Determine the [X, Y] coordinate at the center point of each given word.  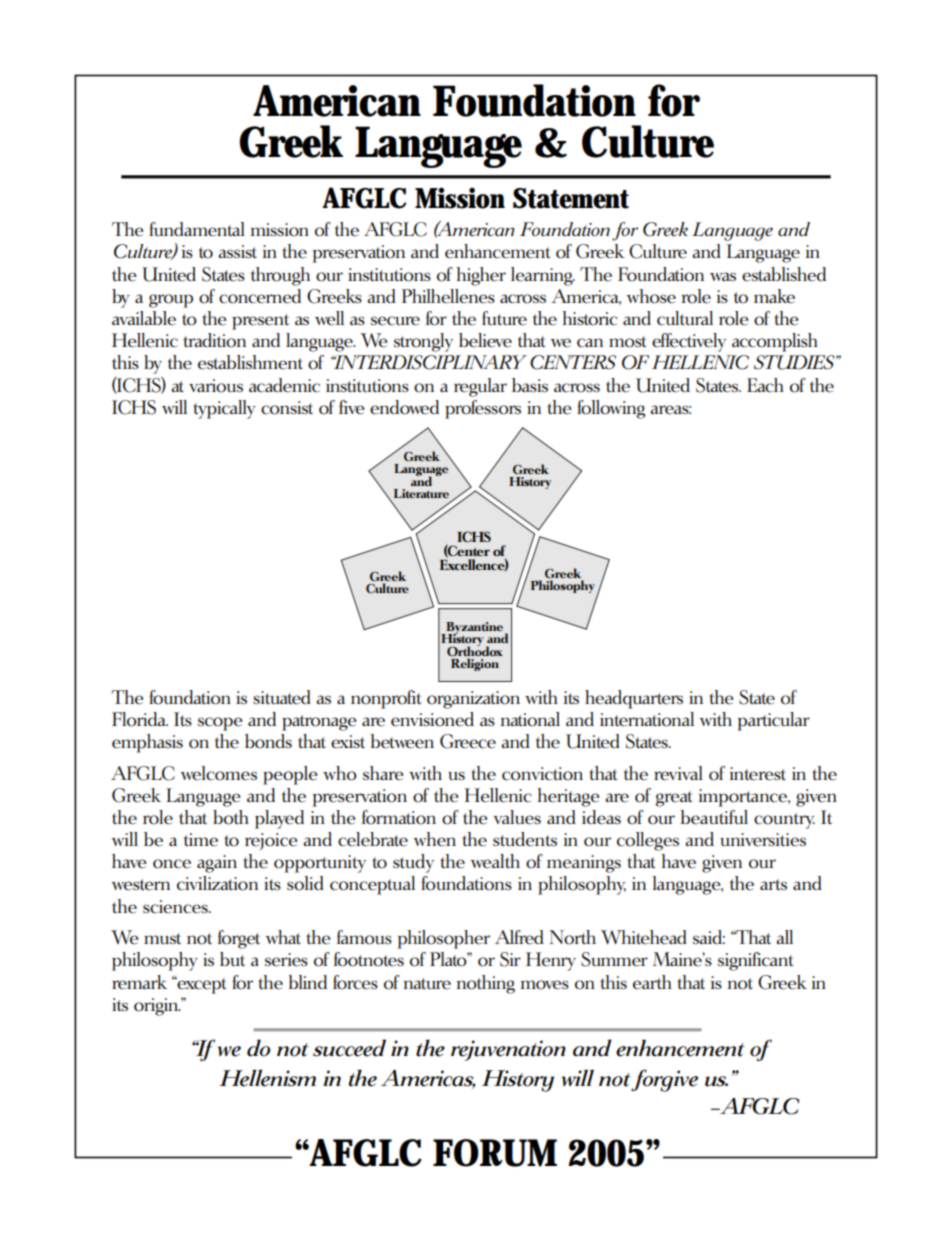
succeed [349, 1048]
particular [773, 721]
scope [220, 724]
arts [773, 884]
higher [481, 276]
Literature [421, 493]
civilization [217, 883]
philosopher [443, 939]
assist [237, 251]
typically [224, 409]
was [723, 276]
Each [765, 385]
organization [473, 700]
